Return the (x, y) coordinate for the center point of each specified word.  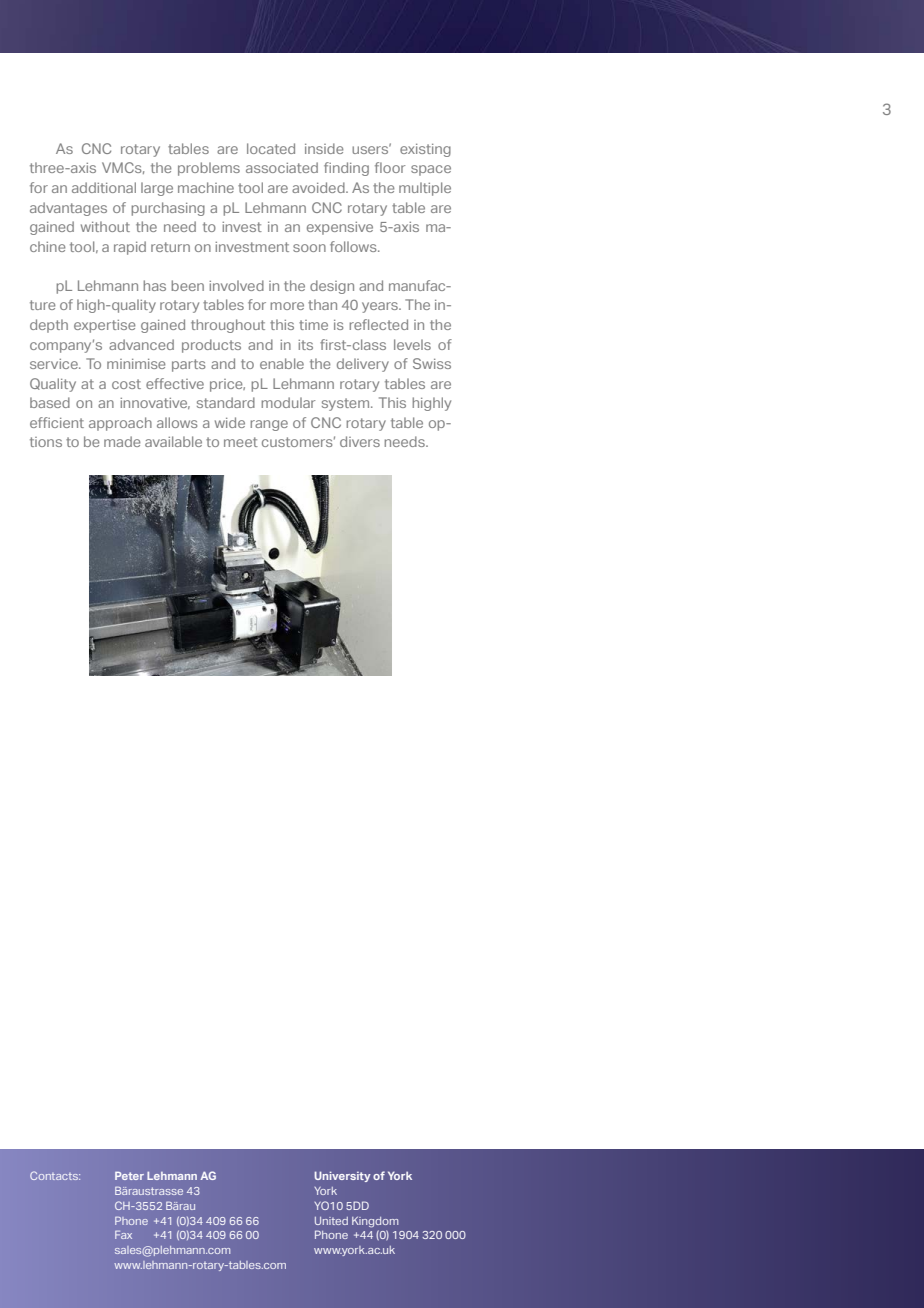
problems (209, 169)
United (331, 1221)
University (342, 1176)
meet (241, 442)
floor (390, 167)
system (347, 404)
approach (120, 424)
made (122, 441)
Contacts (55, 1175)
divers (360, 441)
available (173, 441)
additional (104, 187)
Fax (123, 1235)
